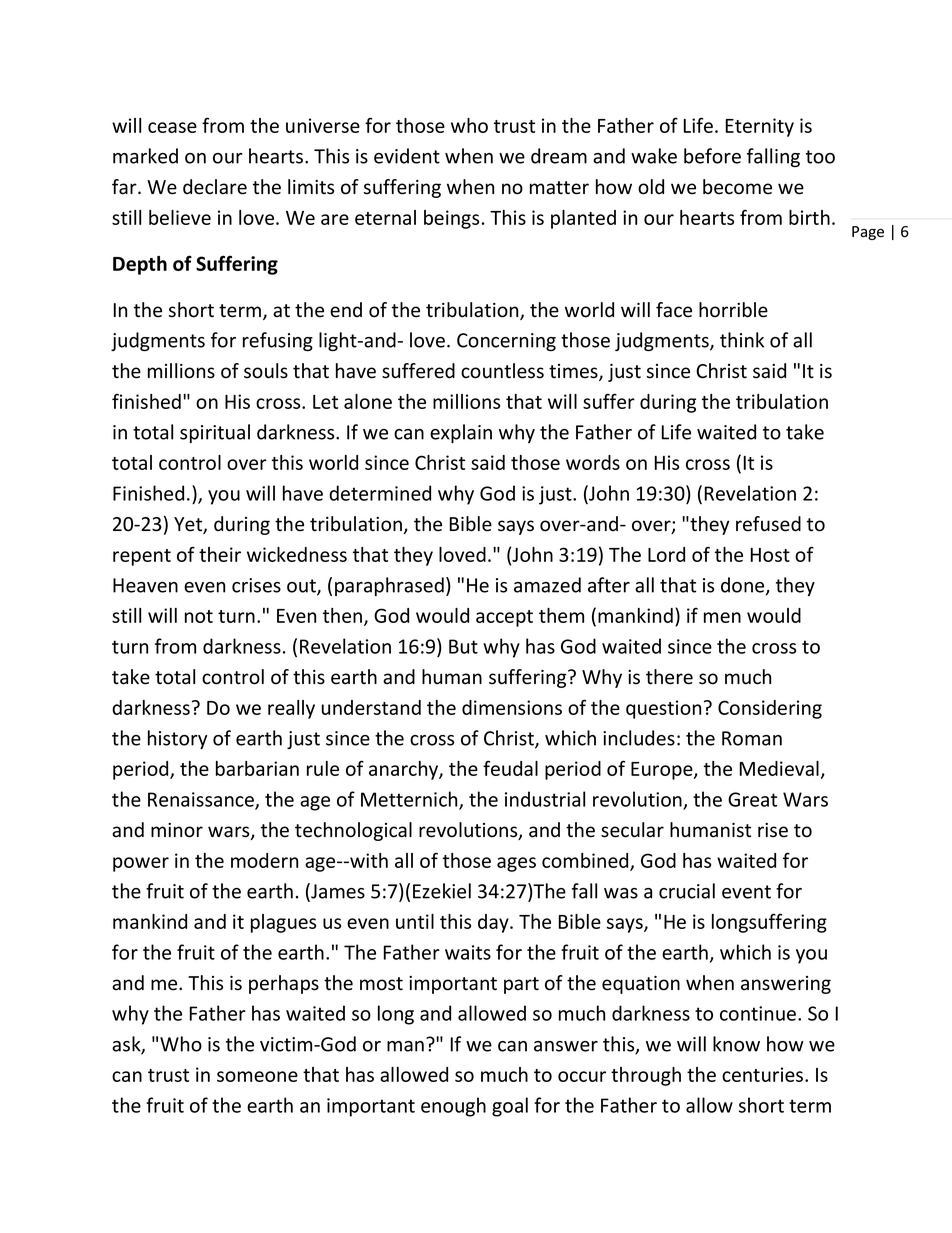 The image size is (952, 1233). I want to click on their, so click(220, 554).
